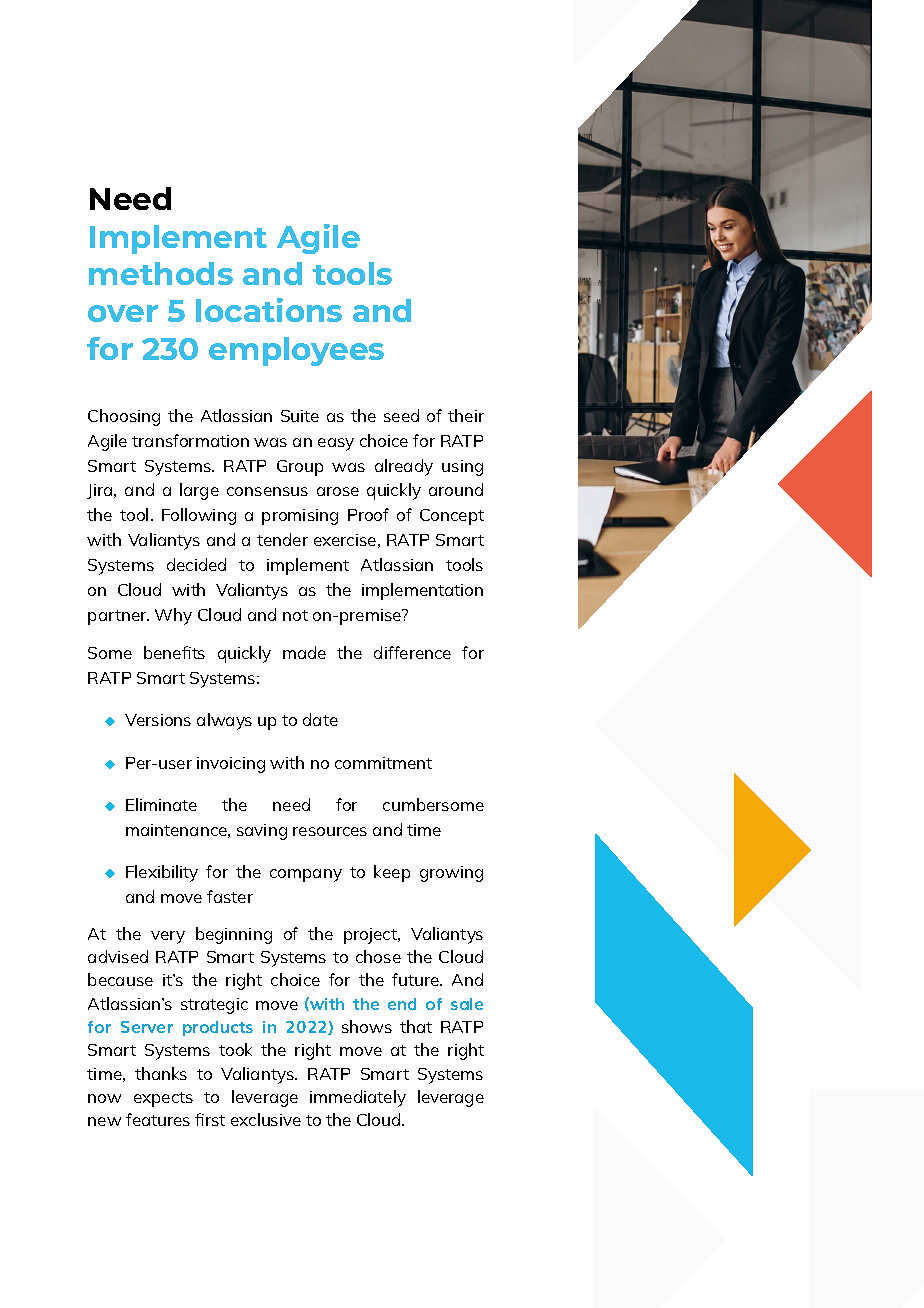 This screenshot has height=1308, width=924. What do you see at coordinates (451, 874) in the screenshot?
I see `growing` at bounding box center [451, 874].
